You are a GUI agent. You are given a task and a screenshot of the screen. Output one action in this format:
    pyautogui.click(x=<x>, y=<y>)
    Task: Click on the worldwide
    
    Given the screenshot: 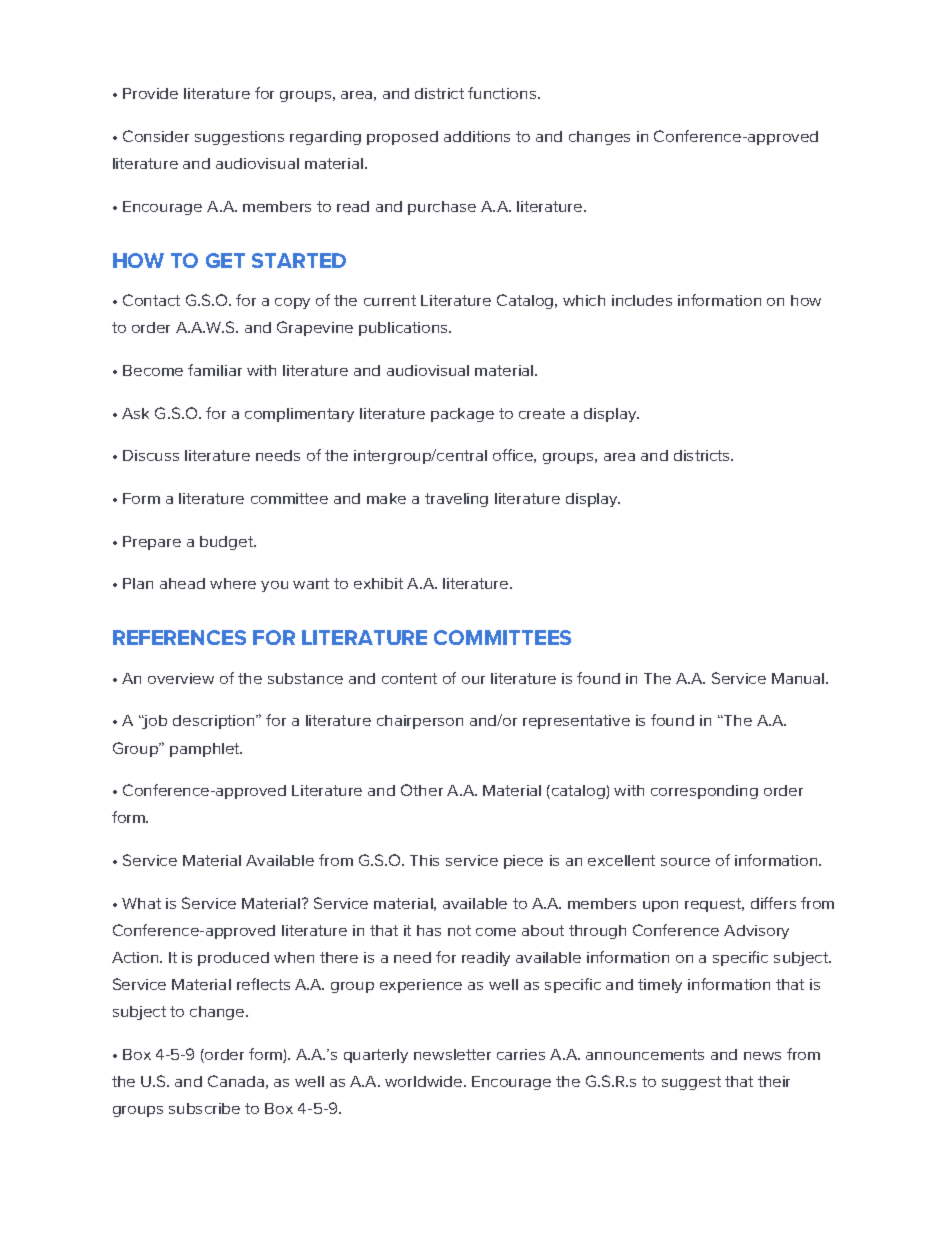 What is the action you would take?
    pyautogui.click(x=425, y=1081)
